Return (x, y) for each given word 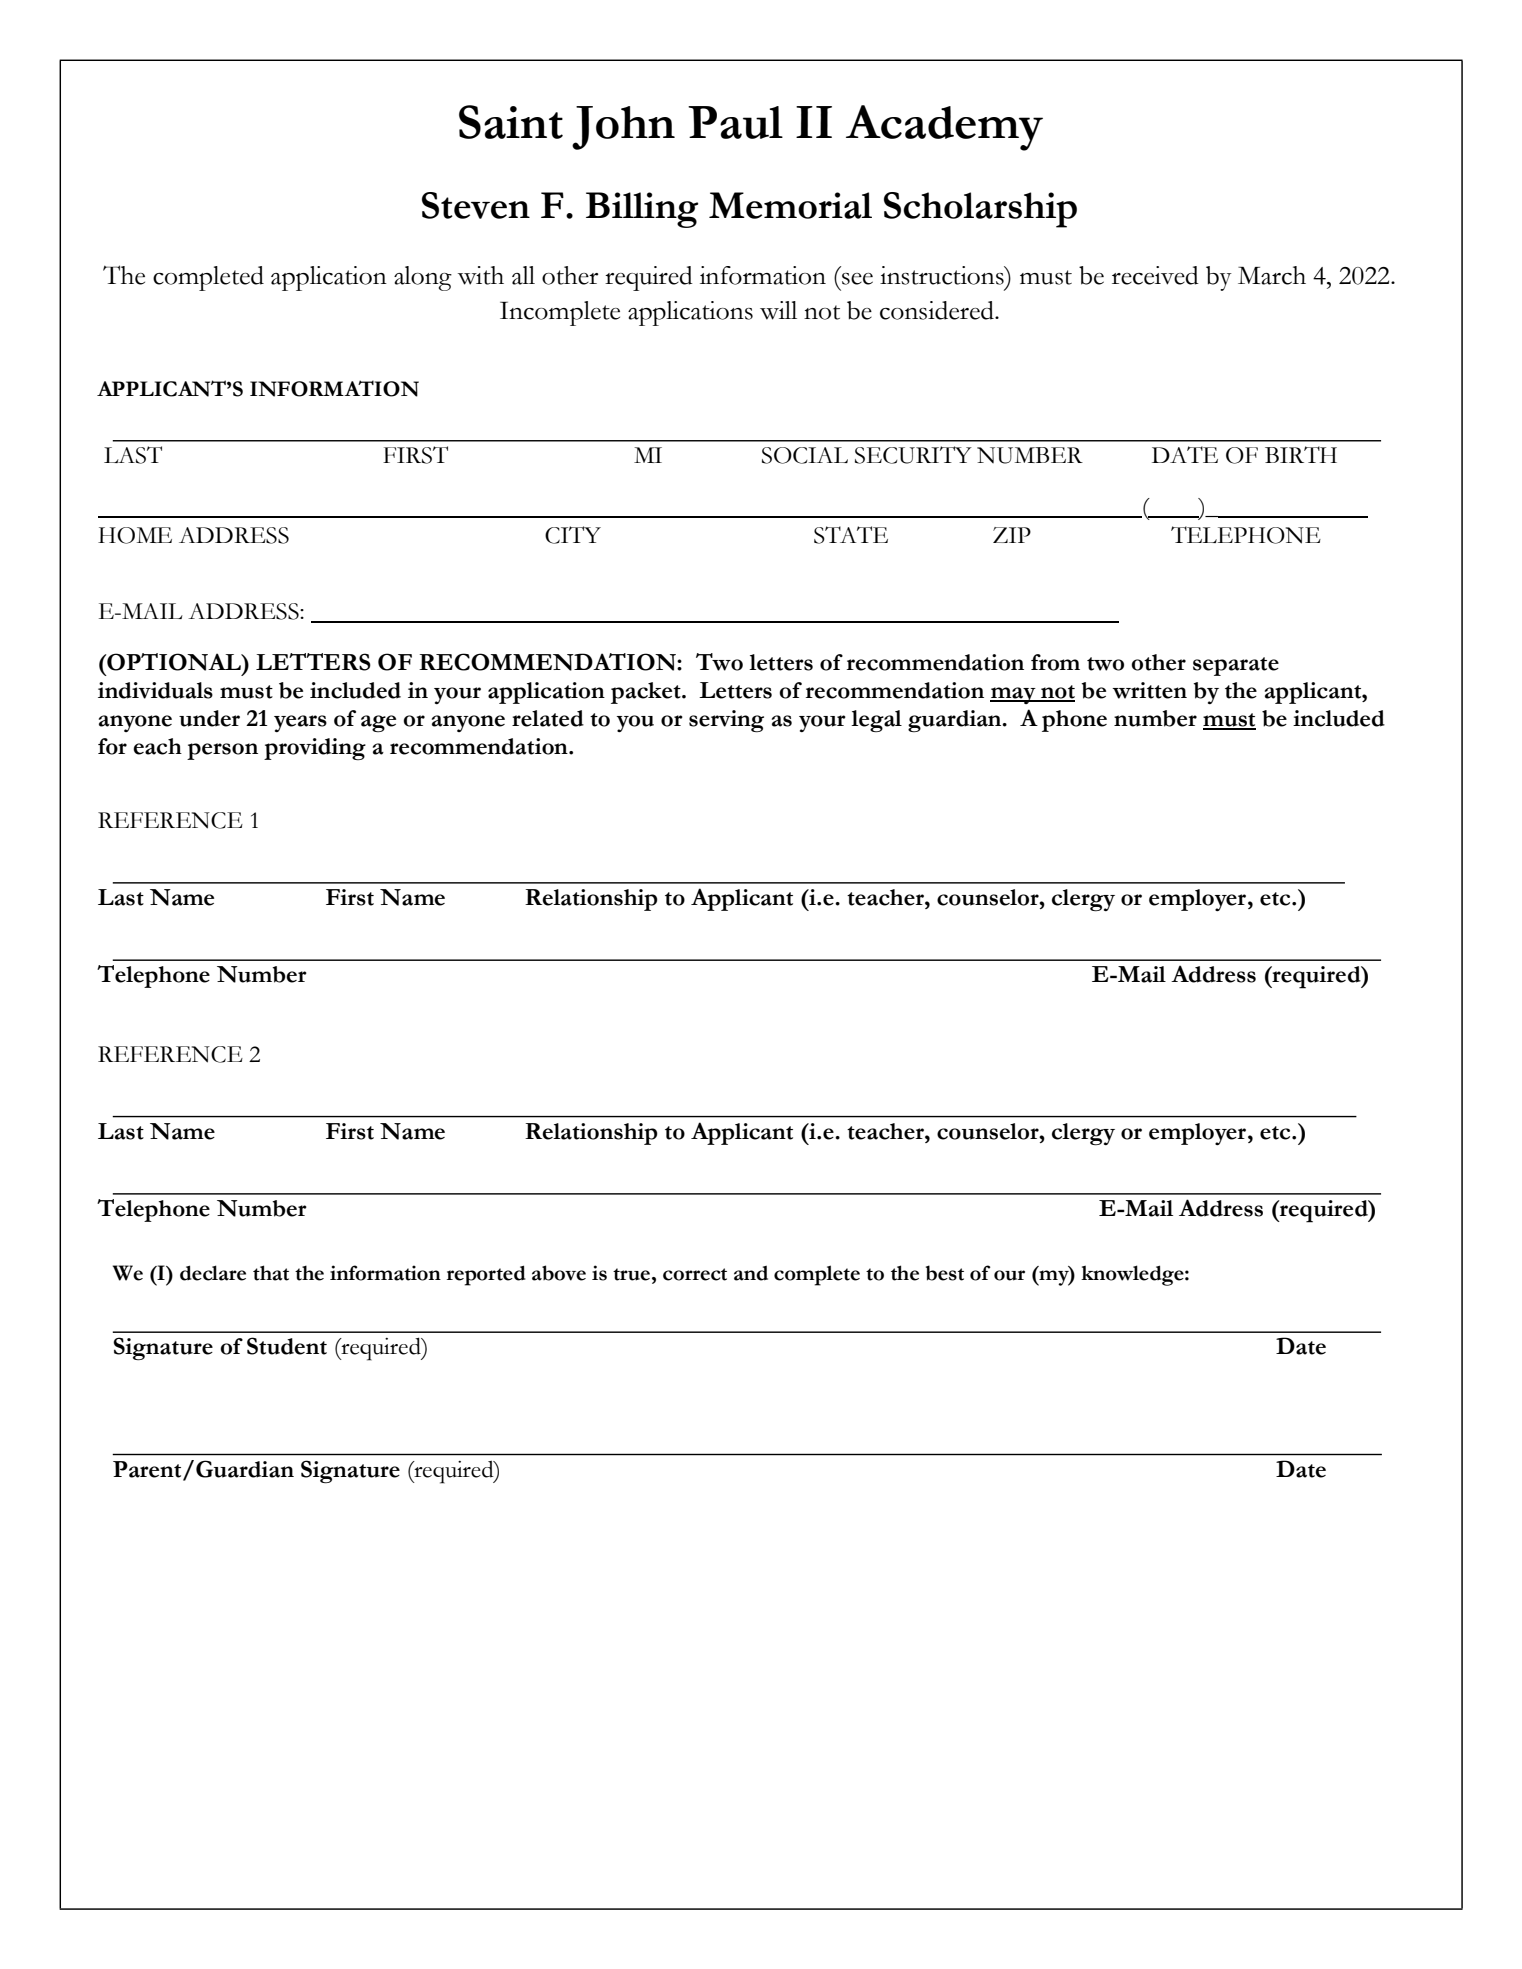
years (300, 723)
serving (726, 721)
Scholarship (980, 210)
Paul (735, 122)
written (1149, 690)
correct (695, 1274)
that (271, 1273)
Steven (476, 205)
